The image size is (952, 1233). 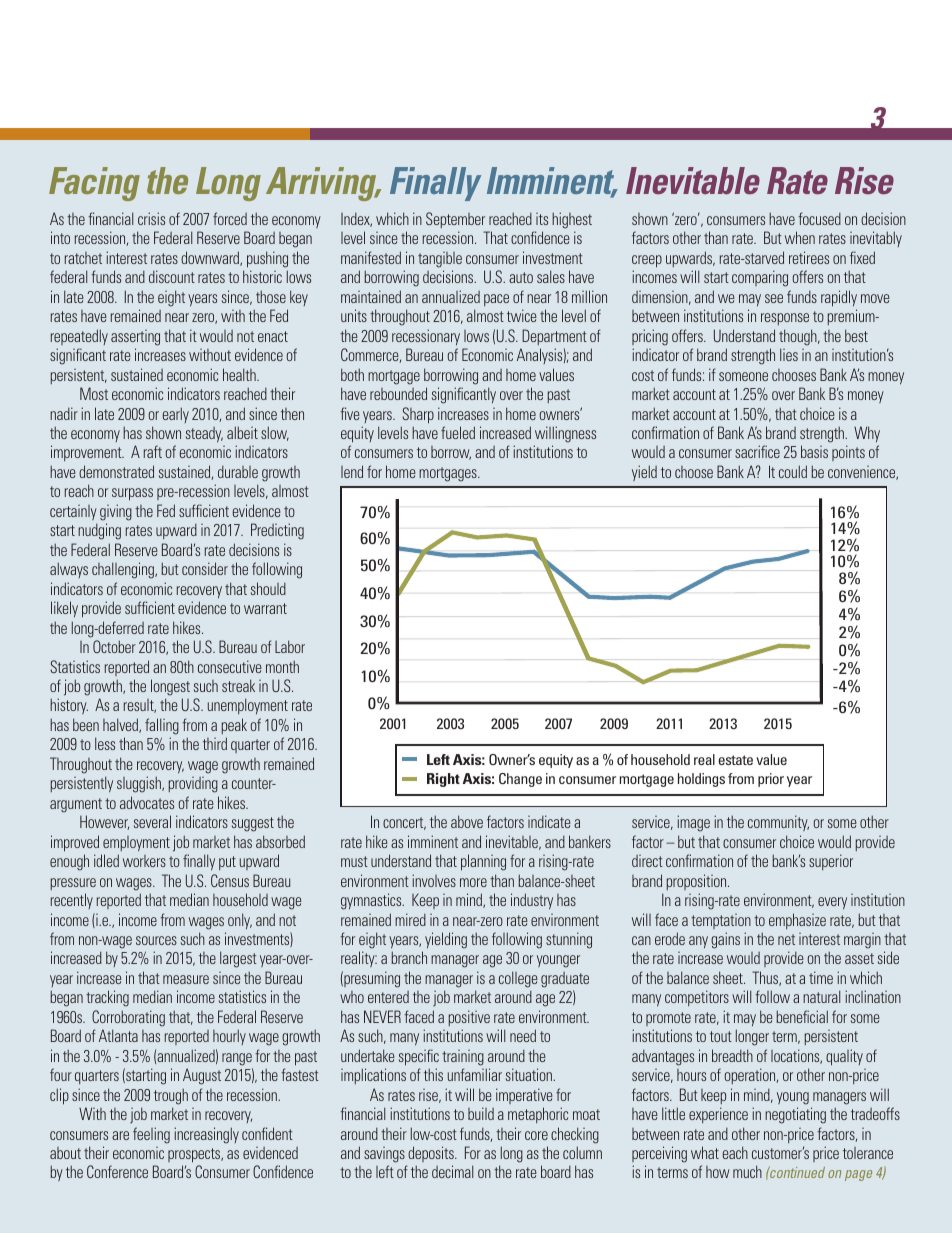 What do you see at coordinates (151, 218) in the page?
I see `crisis` at bounding box center [151, 218].
